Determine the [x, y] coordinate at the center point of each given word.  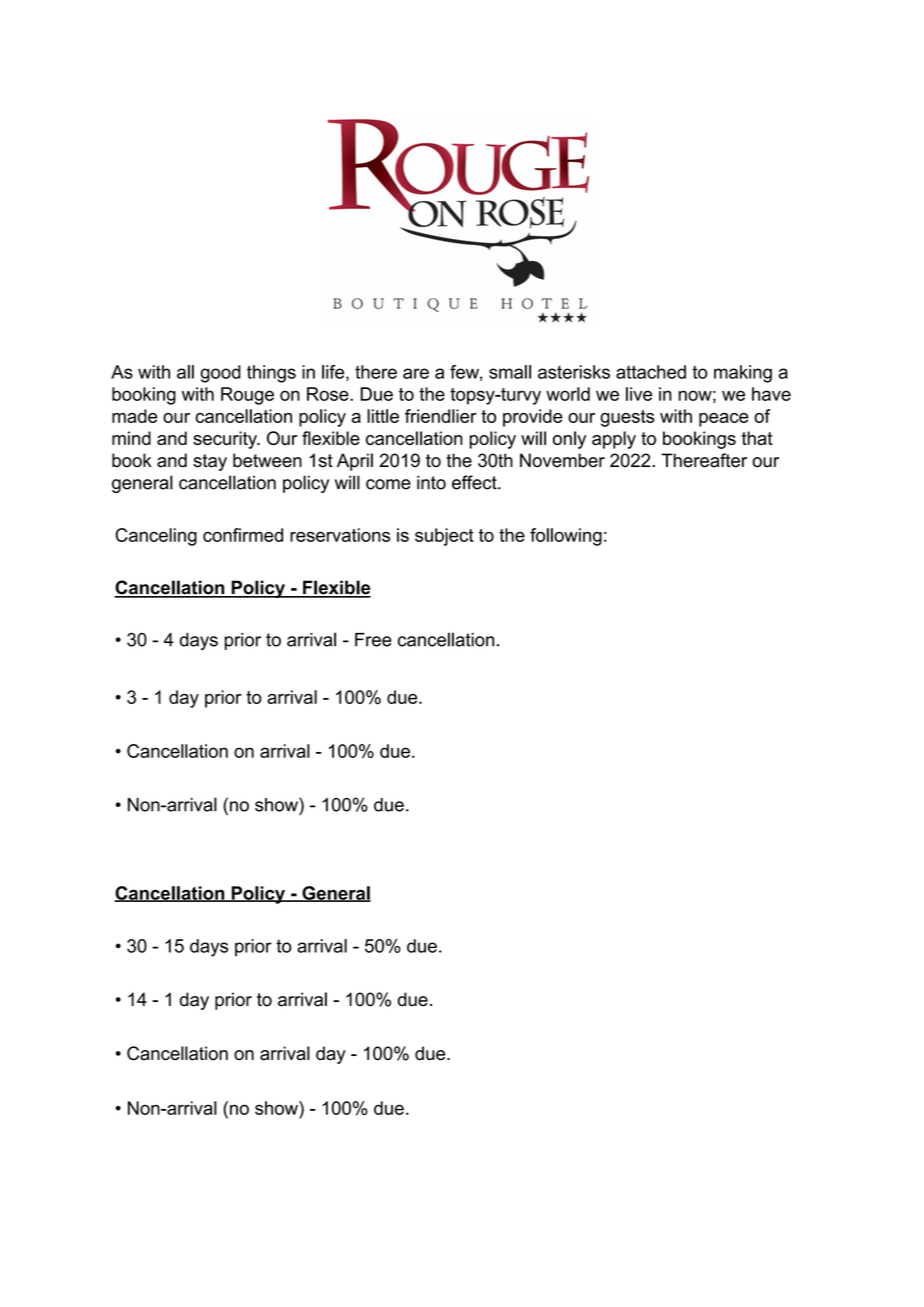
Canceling [156, 537]
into [431, 482]
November [562, 460]
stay [210, 462]
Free [373, 640]
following [566, 537]
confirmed [243, 535]
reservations [340, 535]
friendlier [441, 416]
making [743, 374]
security [226, 440]
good [220, 374]
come [388, 484]
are [416, 373]
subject [444, 537]
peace [724, 420]
